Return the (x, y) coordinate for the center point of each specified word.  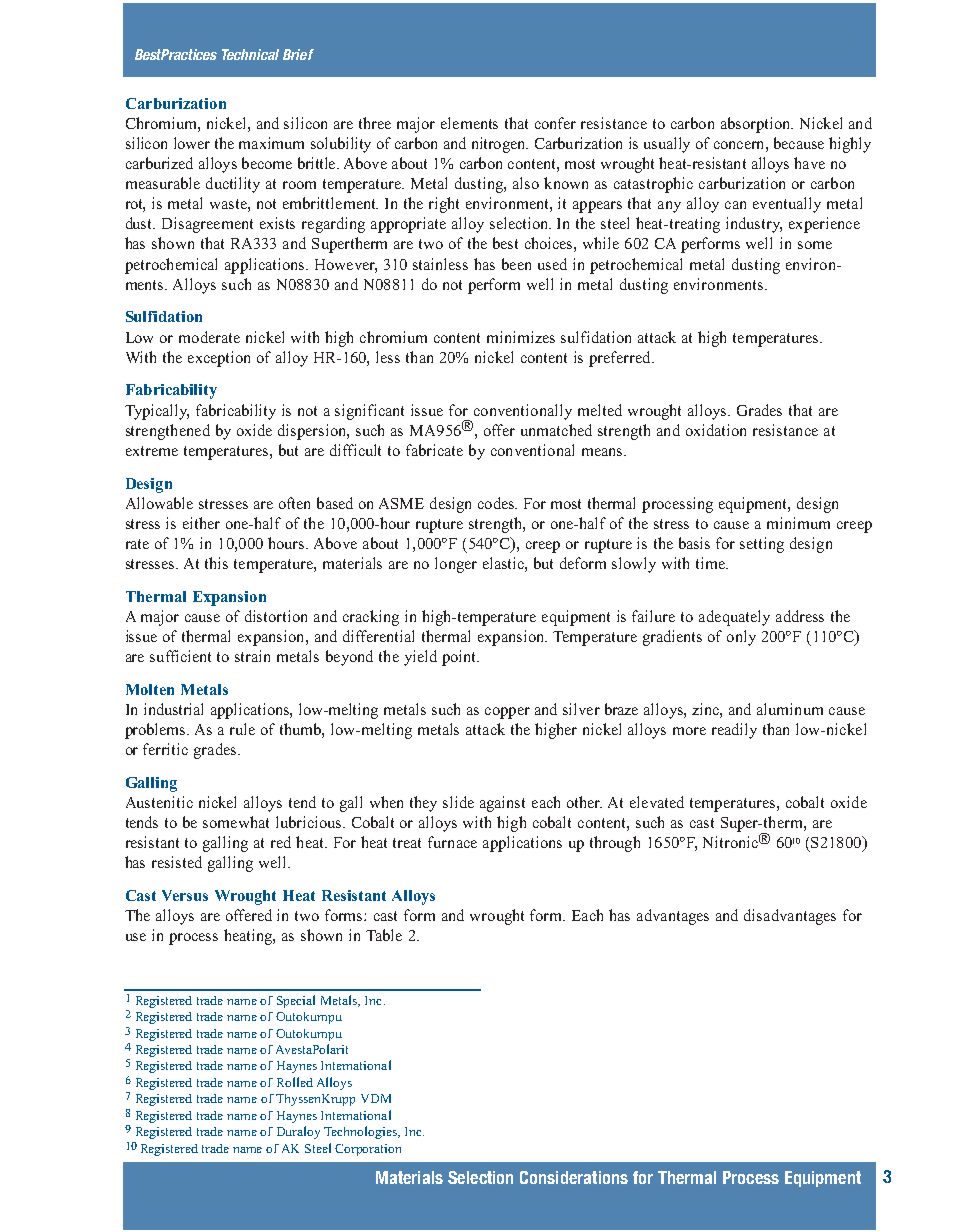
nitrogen (500, 145)
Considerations (574, 1177)
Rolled (295, 1082)
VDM (376, 1098)
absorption (757, 125)
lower (192, 143)
